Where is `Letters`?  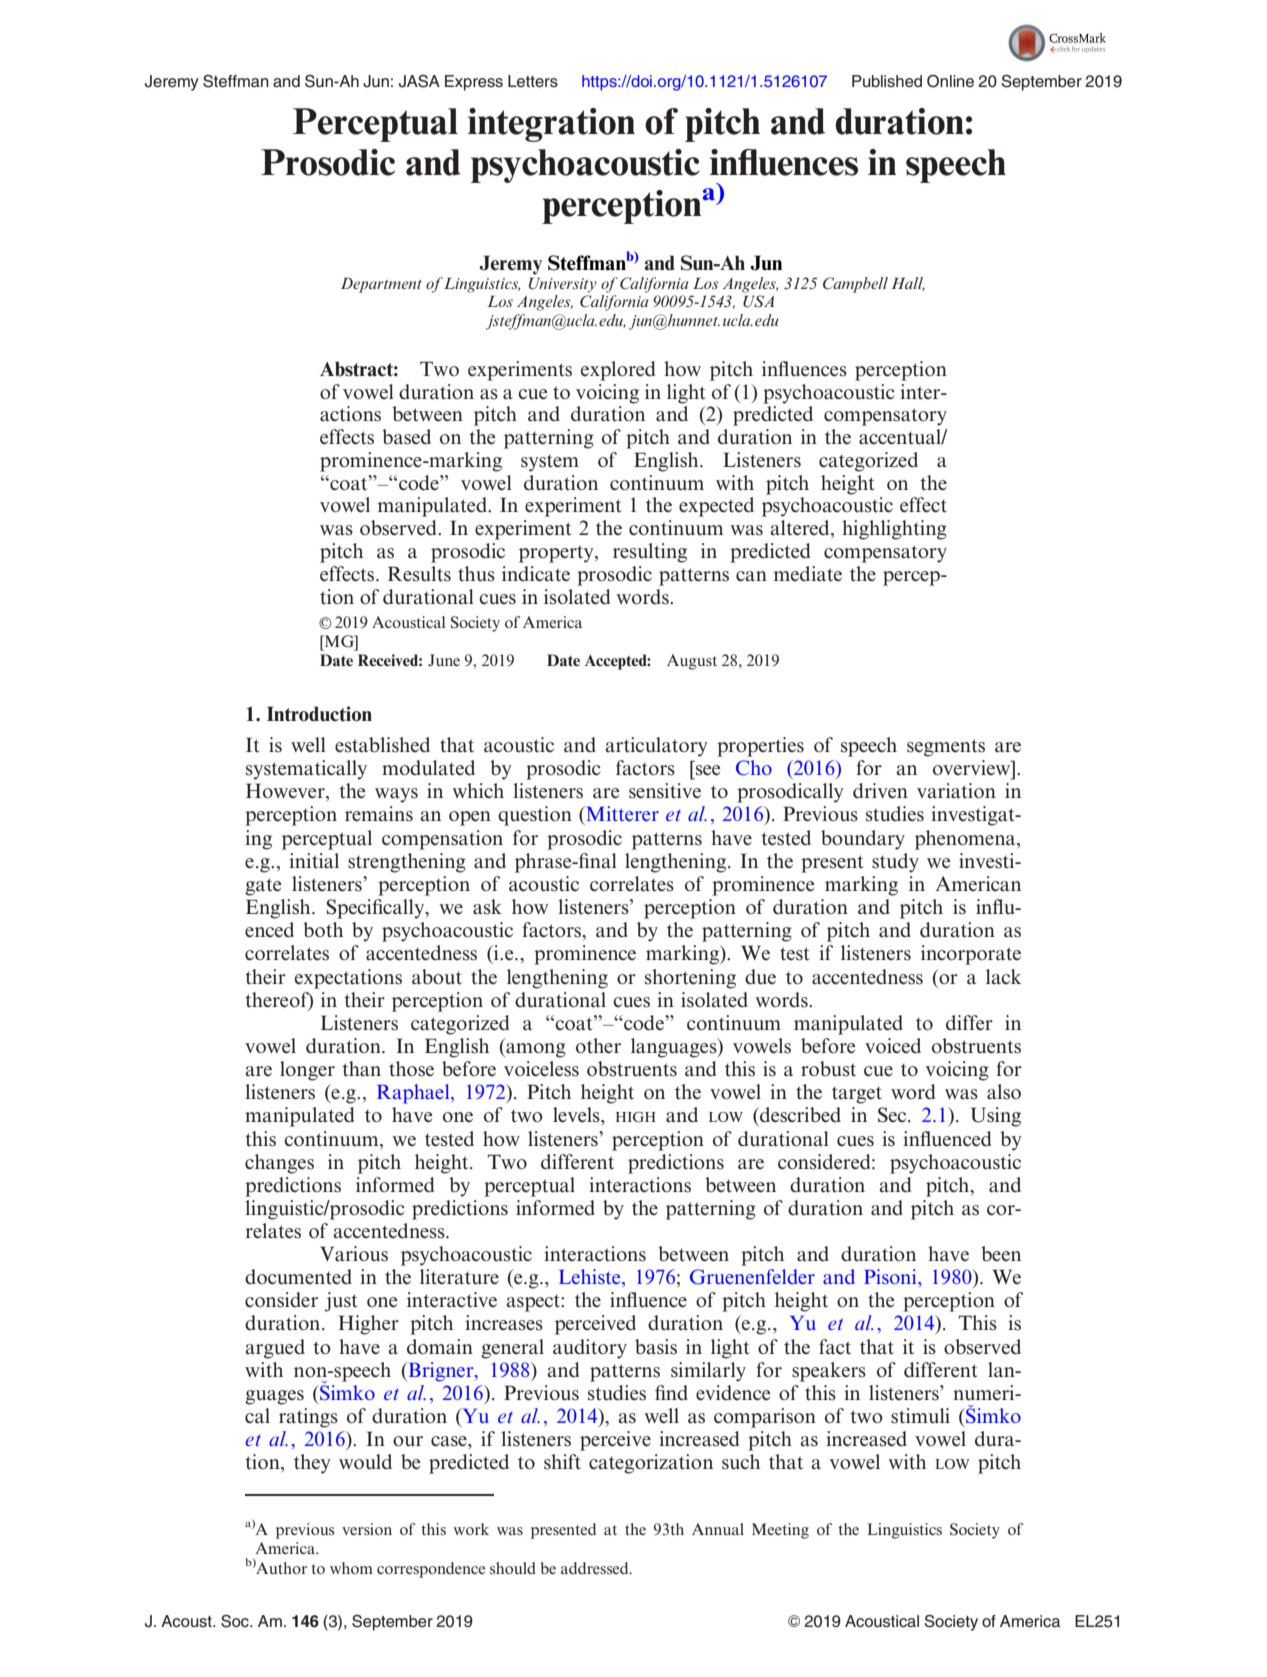 Letters is located at coordinates (533, 81).
